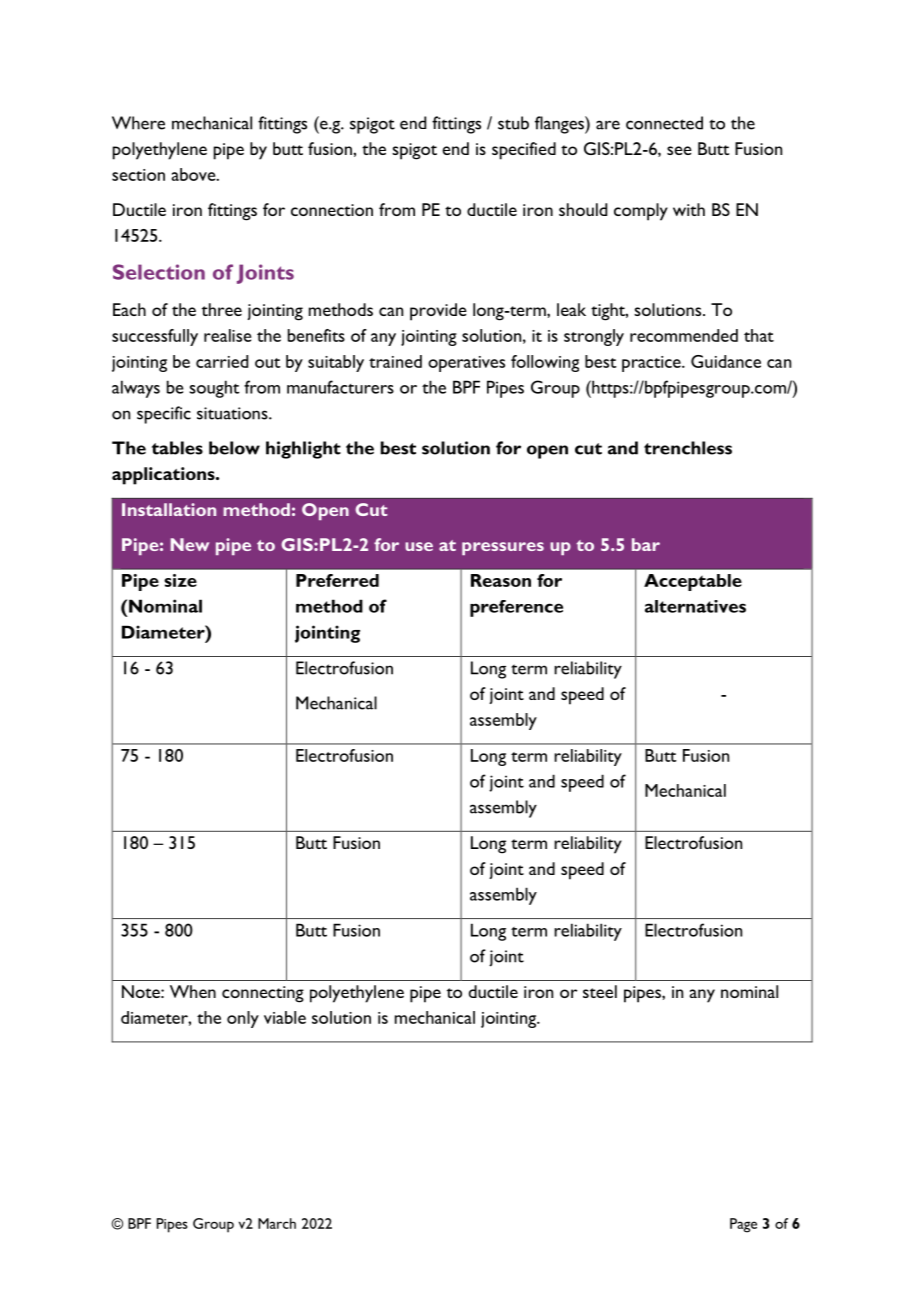 This image has height=1308, width=924. What do you see at coordinates (679, 150) in the image?
I see `see` at bounding box center [679, 150].
